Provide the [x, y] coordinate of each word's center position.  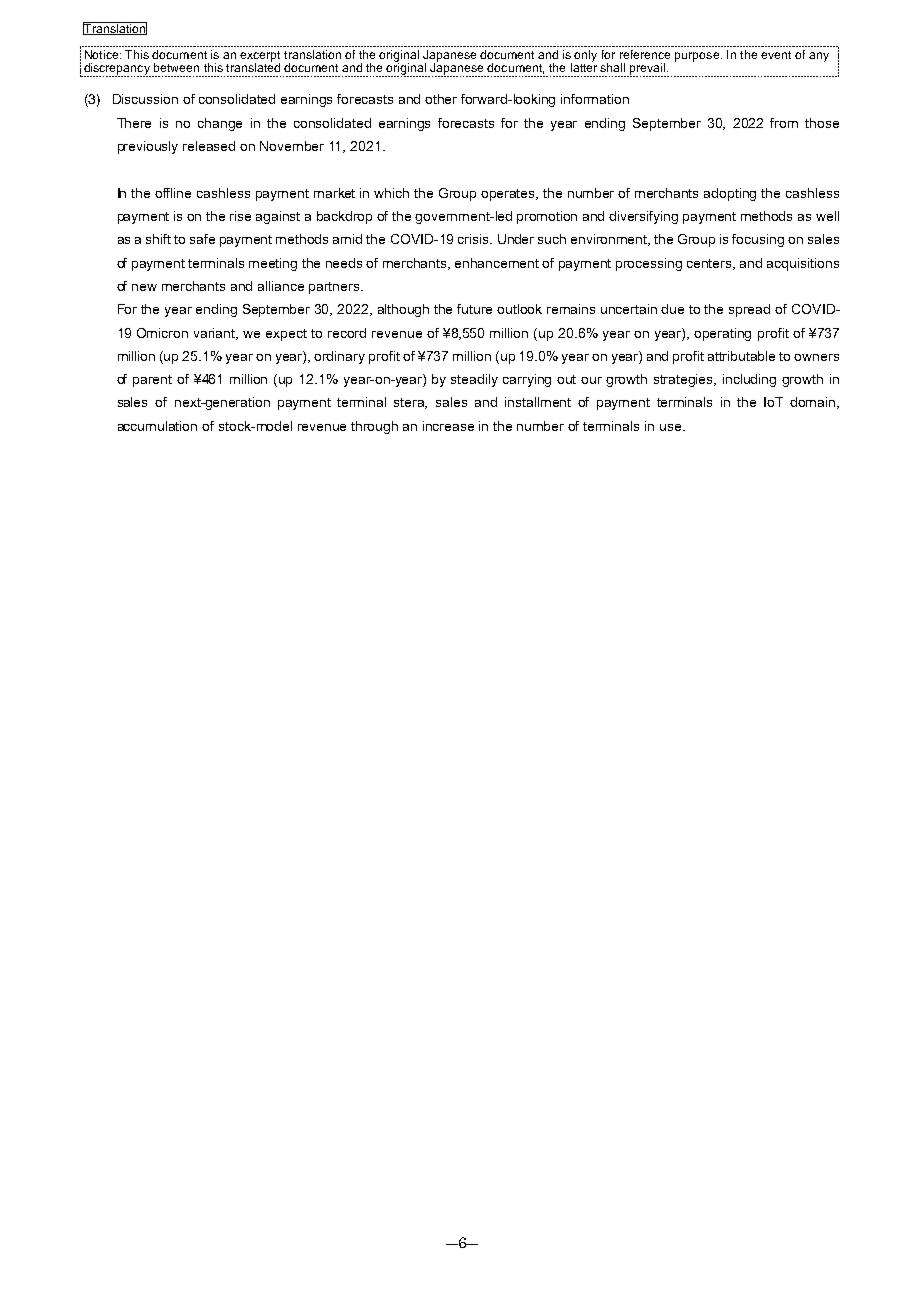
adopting [730, 194]
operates [509, 195]
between [176, 67]
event [776, 55]
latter [584, 66]
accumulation [157, 426]
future [474, 309]
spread [749, 310]
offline [173, 193]
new [144, 287]
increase [448, 426]
